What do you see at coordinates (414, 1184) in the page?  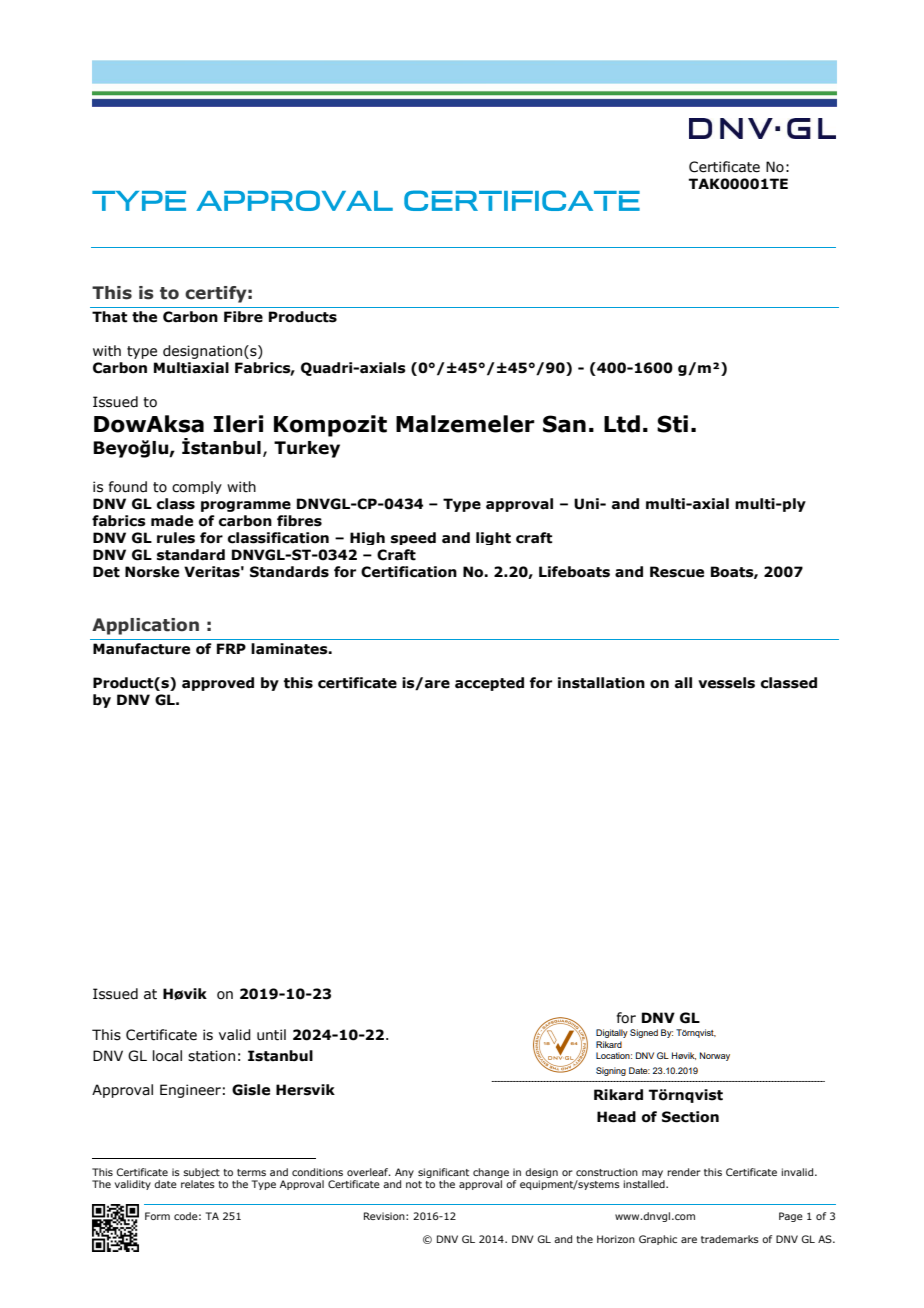 I see `not` at bounding box center [414, 1184].
